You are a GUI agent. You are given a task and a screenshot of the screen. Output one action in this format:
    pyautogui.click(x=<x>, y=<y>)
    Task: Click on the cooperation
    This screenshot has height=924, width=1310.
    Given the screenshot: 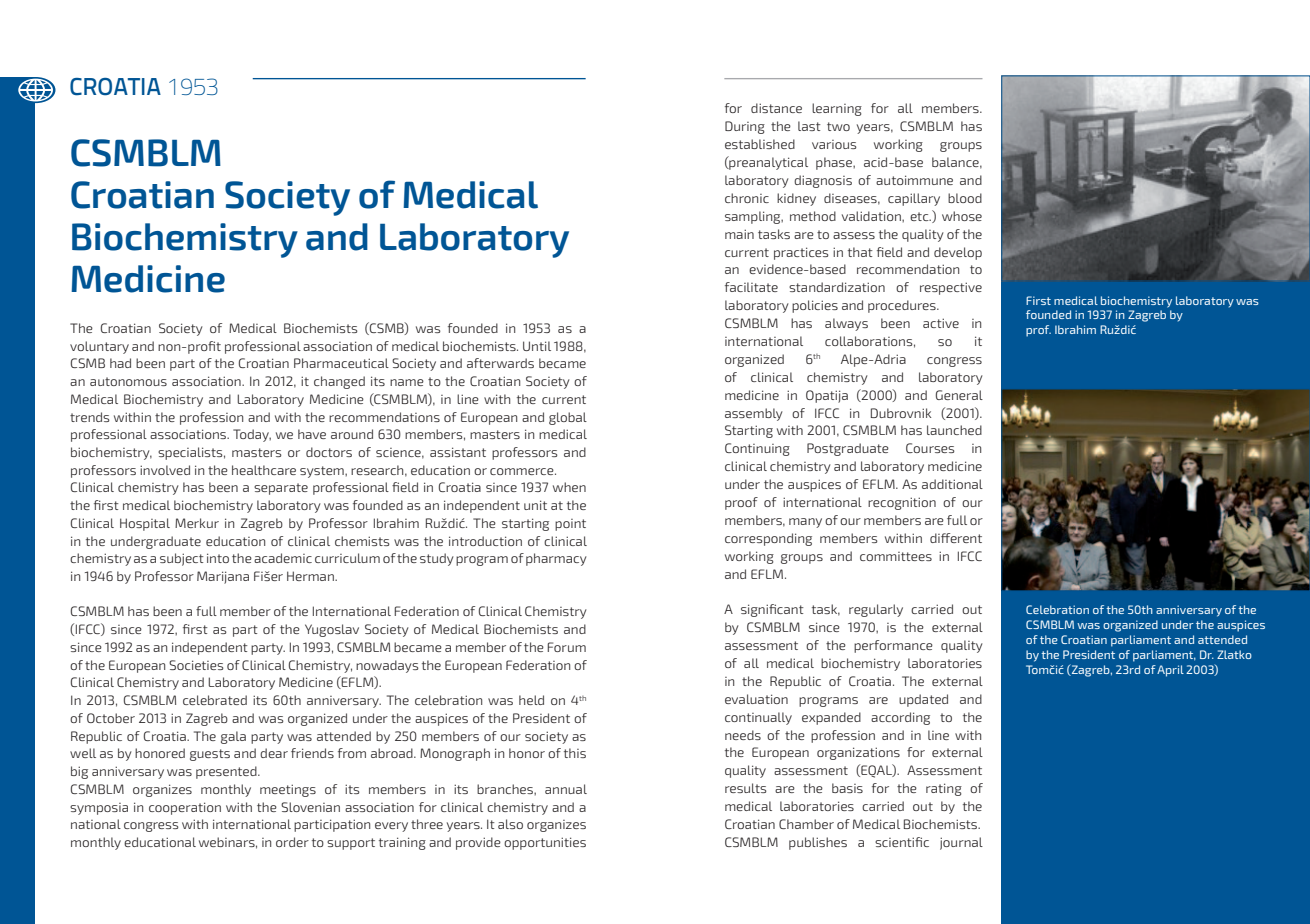 What is the action you would take?
    pyautogui.click(x=185, y=808)
